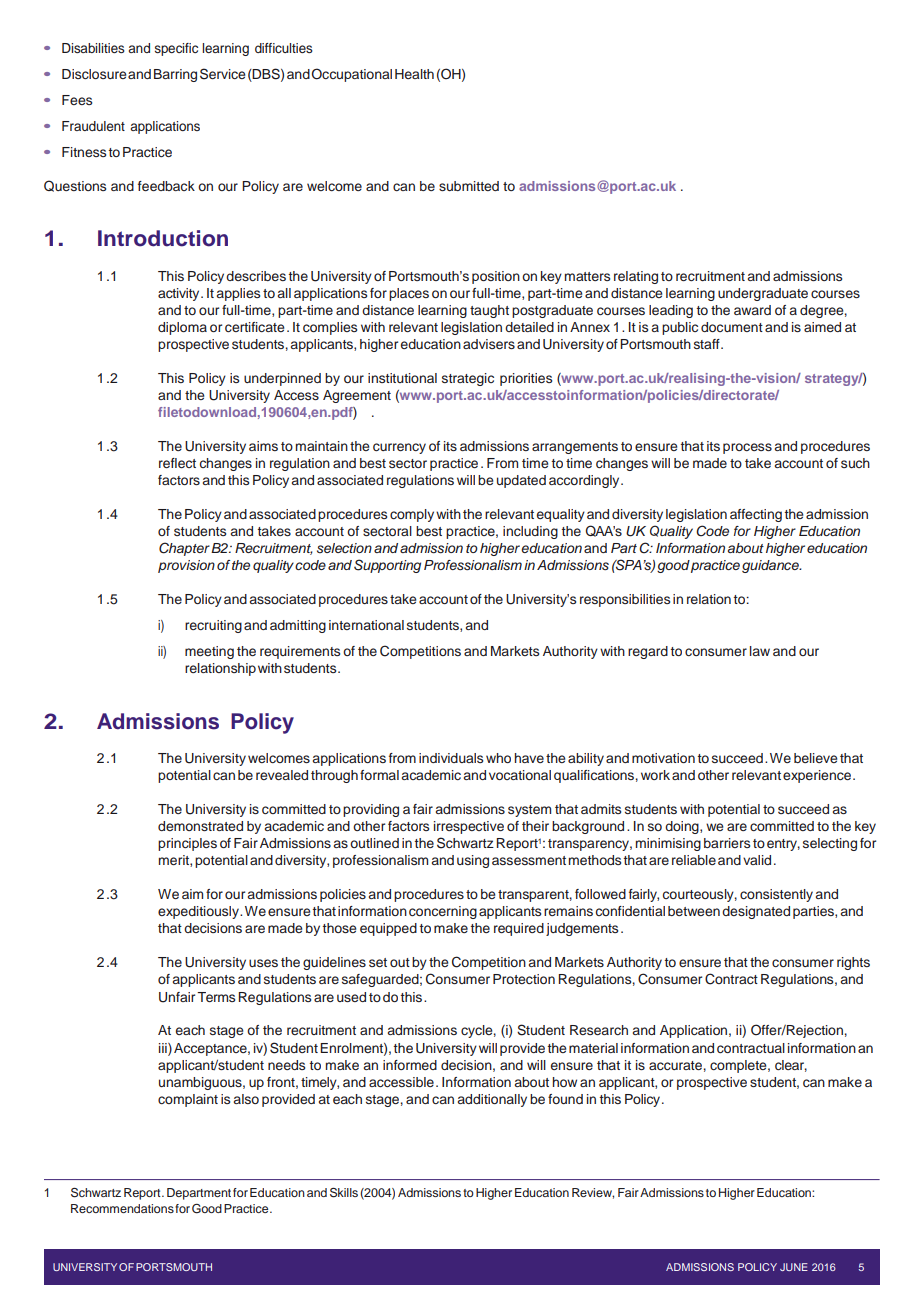 The image size is (924, 1307). What do you see at coordinates (760, 651) in the screenshot?
I see `law` at bounding box center [760, 651].
